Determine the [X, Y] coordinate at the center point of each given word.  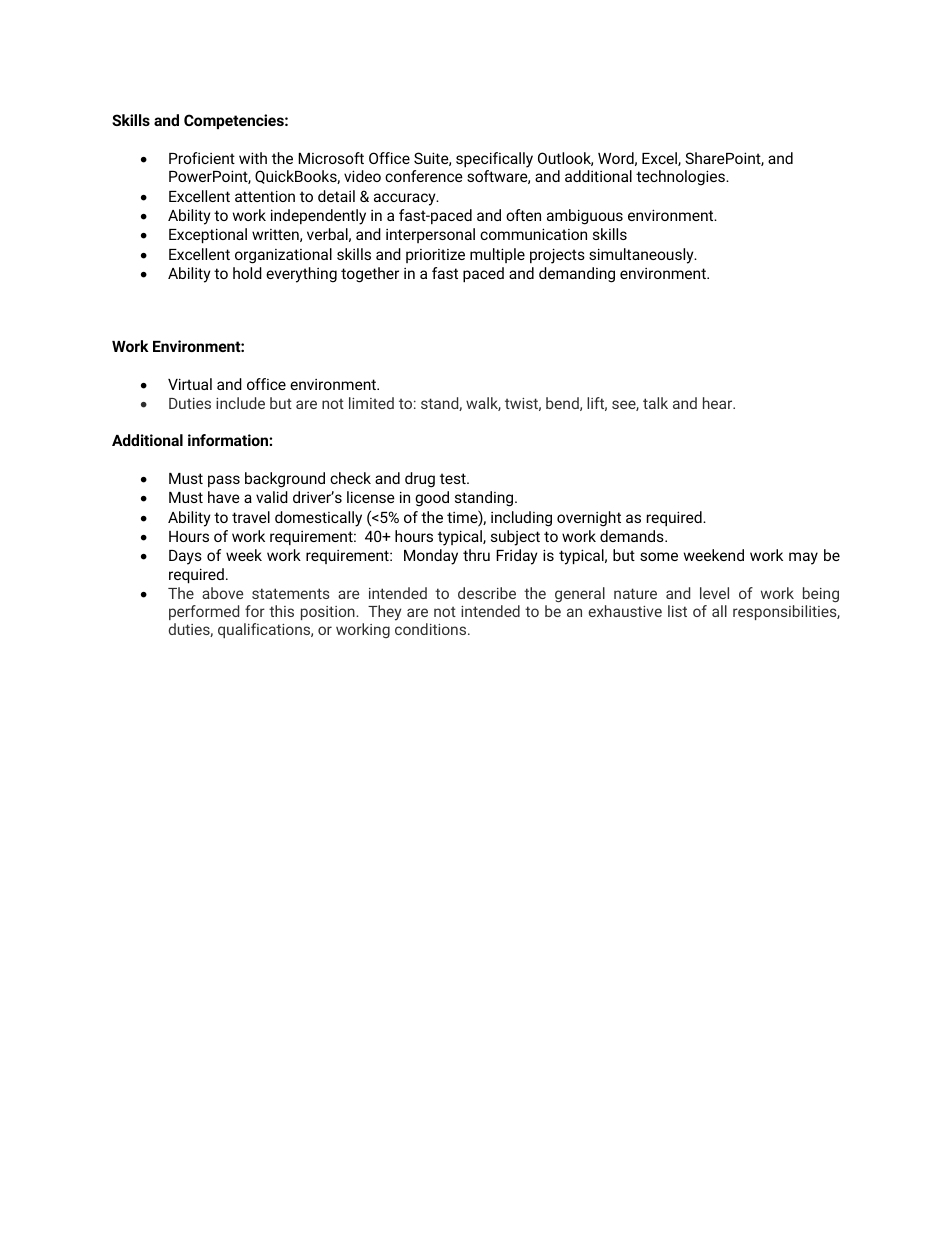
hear [719, 403]
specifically [494, 160]
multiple [497, 255]
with [253, 158]
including [521, 519]
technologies [681, 178]
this [281, 611]
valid [272, 497]
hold [247, 273]
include [240, 403]
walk [483, 404]
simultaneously [642, 256]
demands [633, 536]
